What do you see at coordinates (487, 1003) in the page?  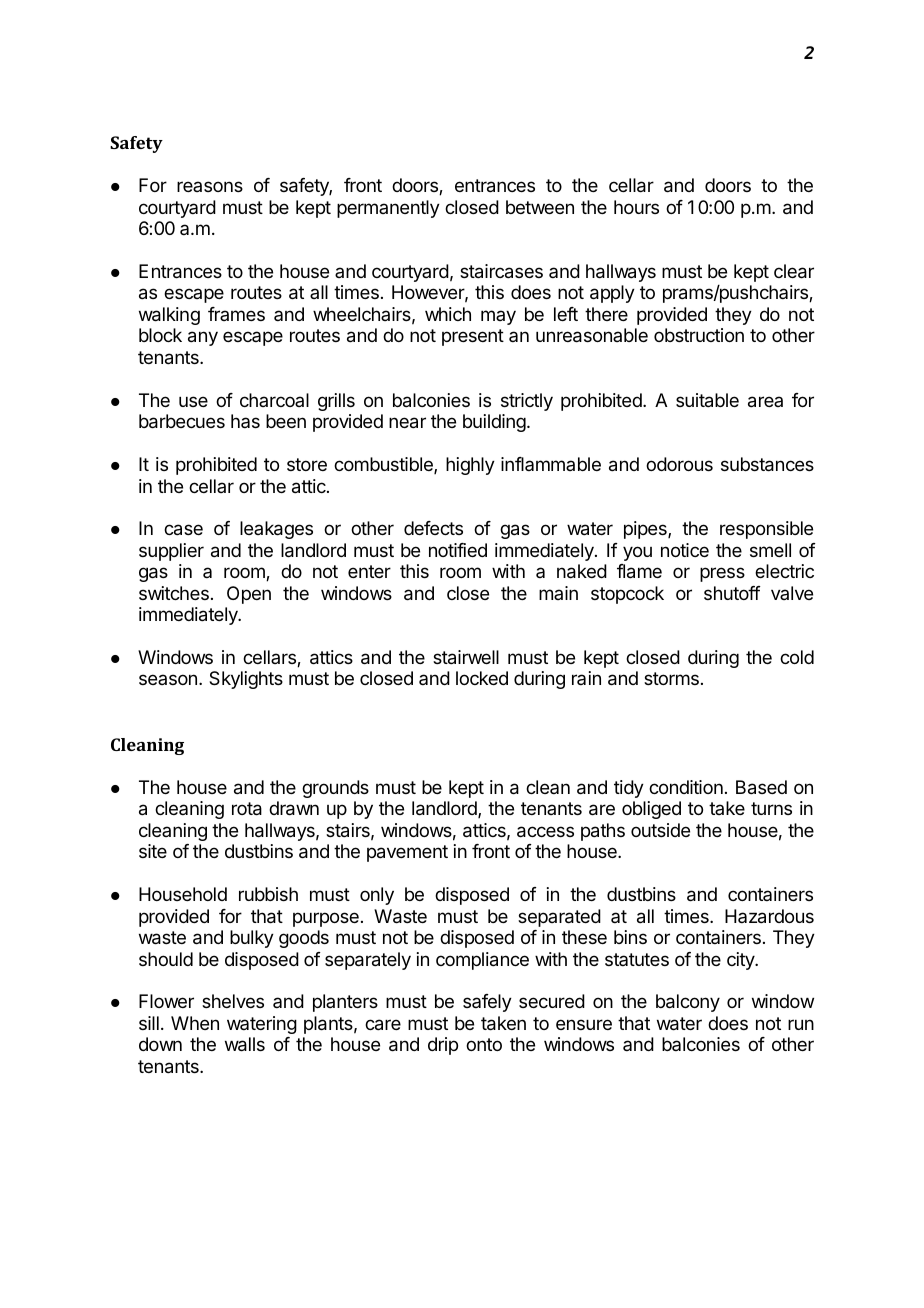 I see `safely` at bounding box center [487, 1003].
